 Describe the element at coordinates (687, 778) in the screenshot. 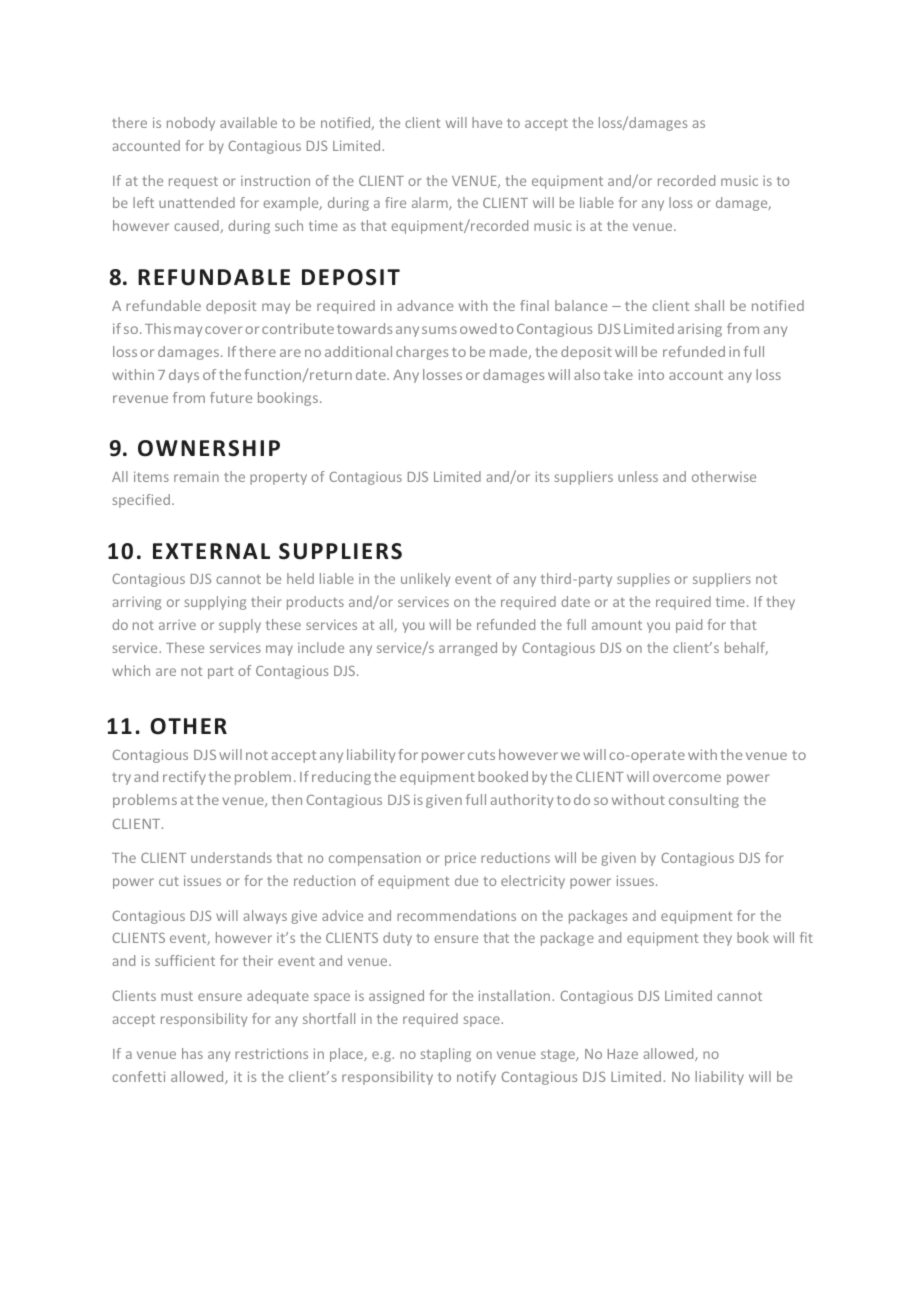

I see `overcome` at that location.
